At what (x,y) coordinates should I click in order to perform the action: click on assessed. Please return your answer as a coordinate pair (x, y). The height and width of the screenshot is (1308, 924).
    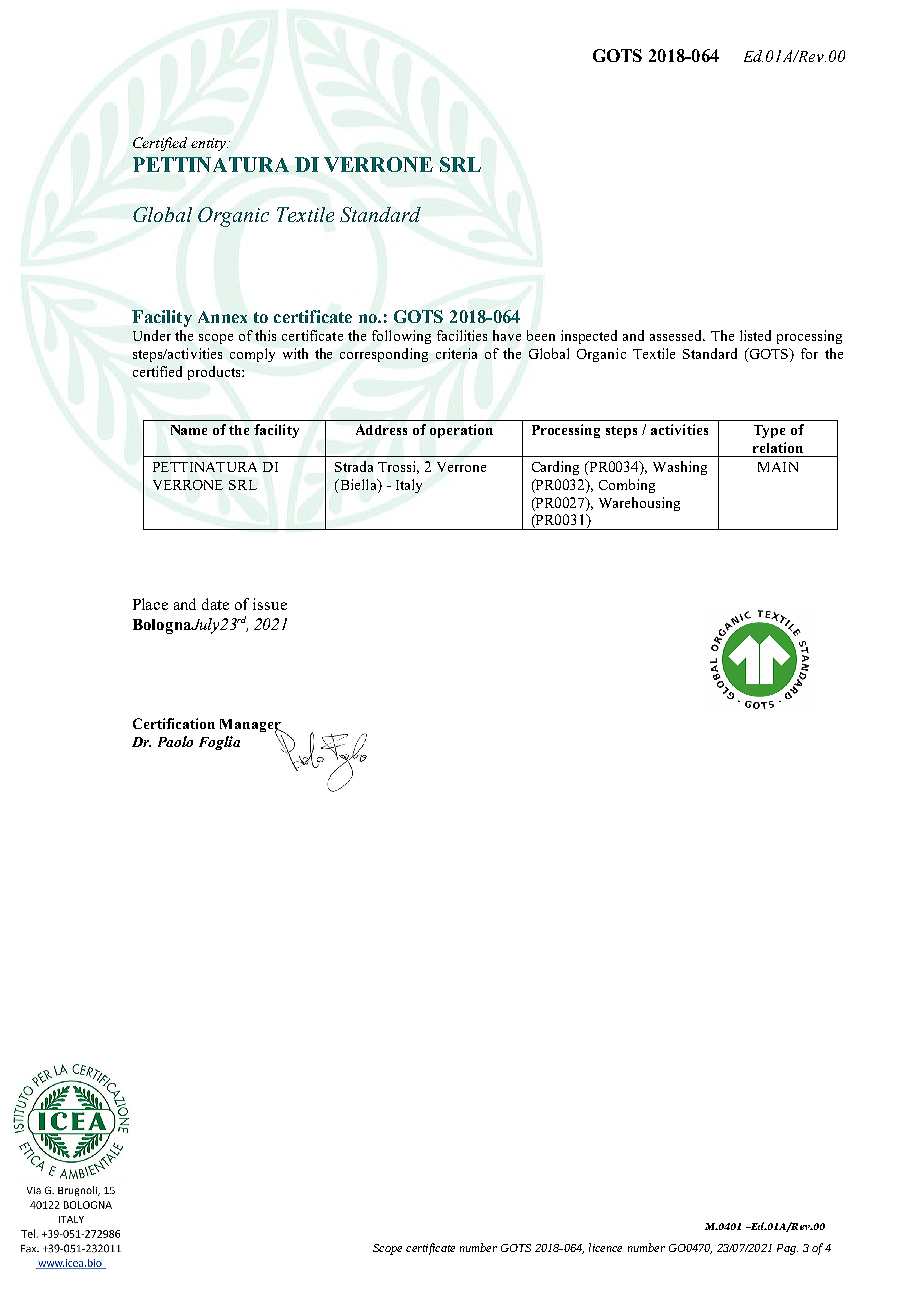
    Looking at the image, I should click on (677, 335).
